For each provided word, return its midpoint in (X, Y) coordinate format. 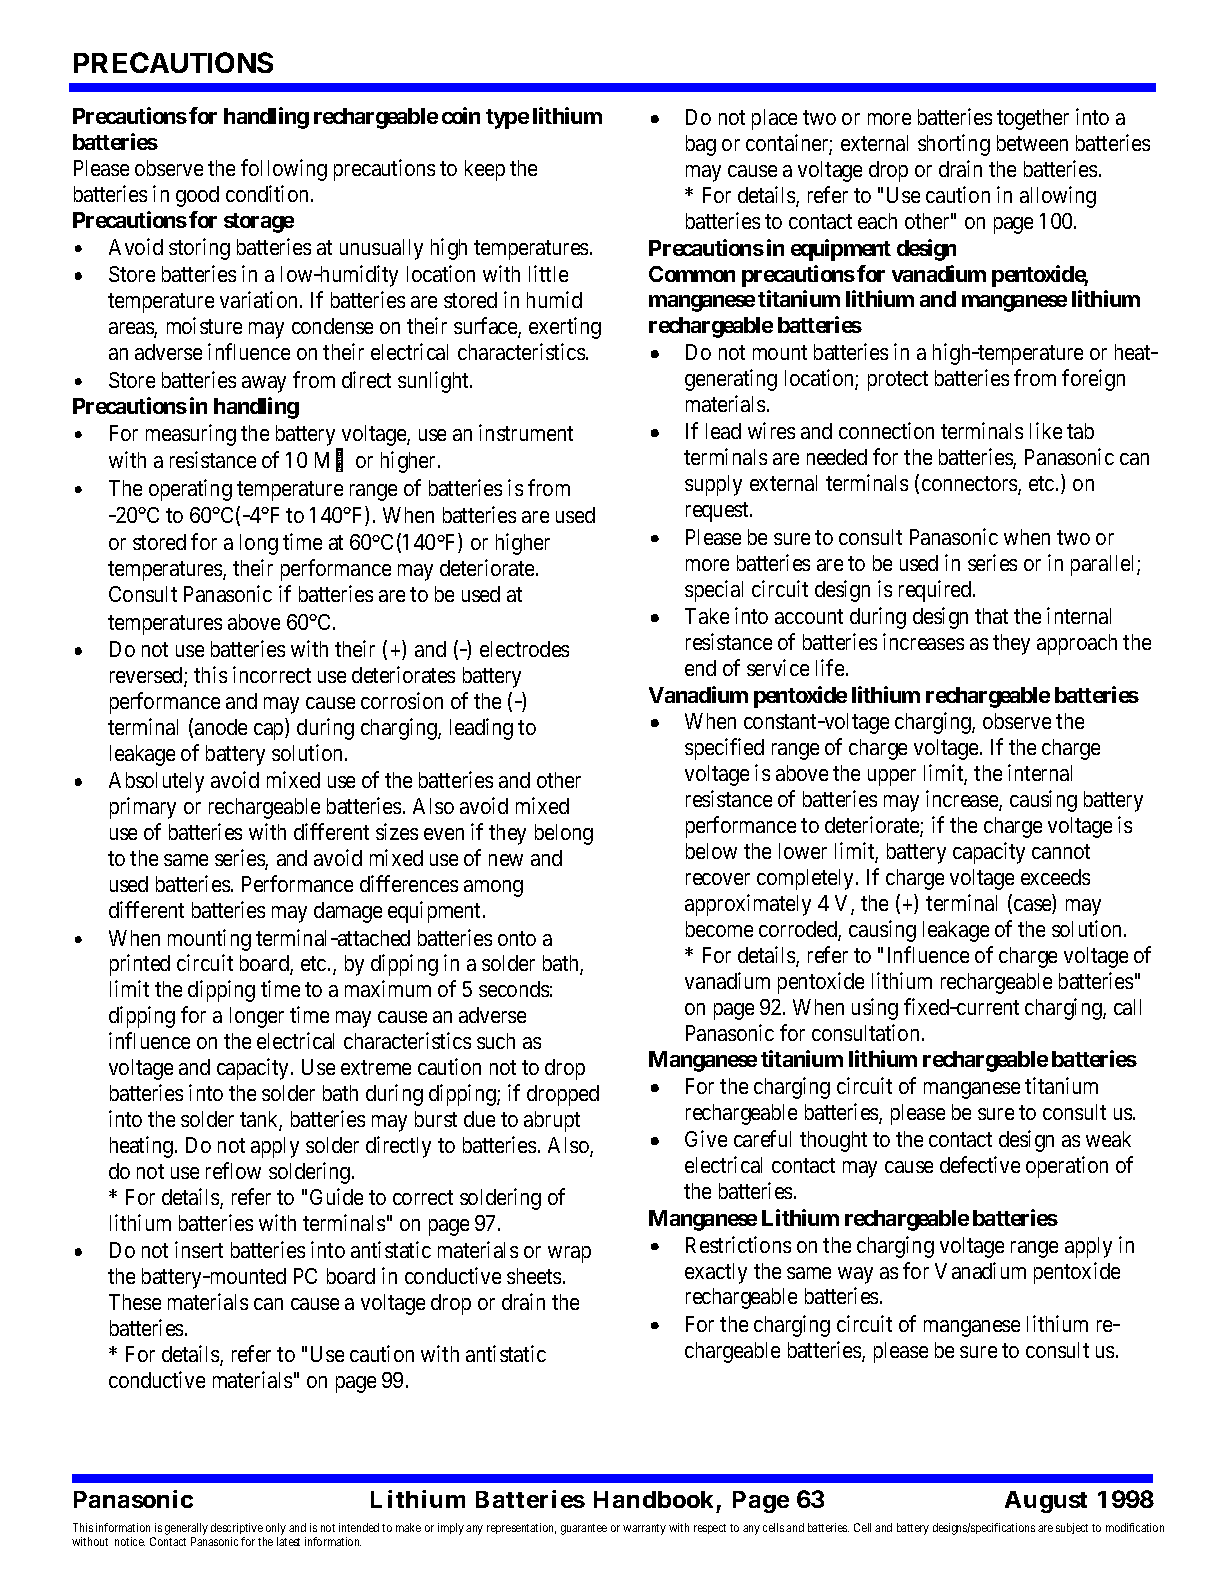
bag (701, 145)
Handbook (653, 1499)
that (991, 616)
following (284, 170)
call (1127, 1007)
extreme (376, 1068)
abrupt (552, 1121)
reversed (147, 676)
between (1032, 143)
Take (707, 616)
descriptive (237, 1528)
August (1046, 1502)
